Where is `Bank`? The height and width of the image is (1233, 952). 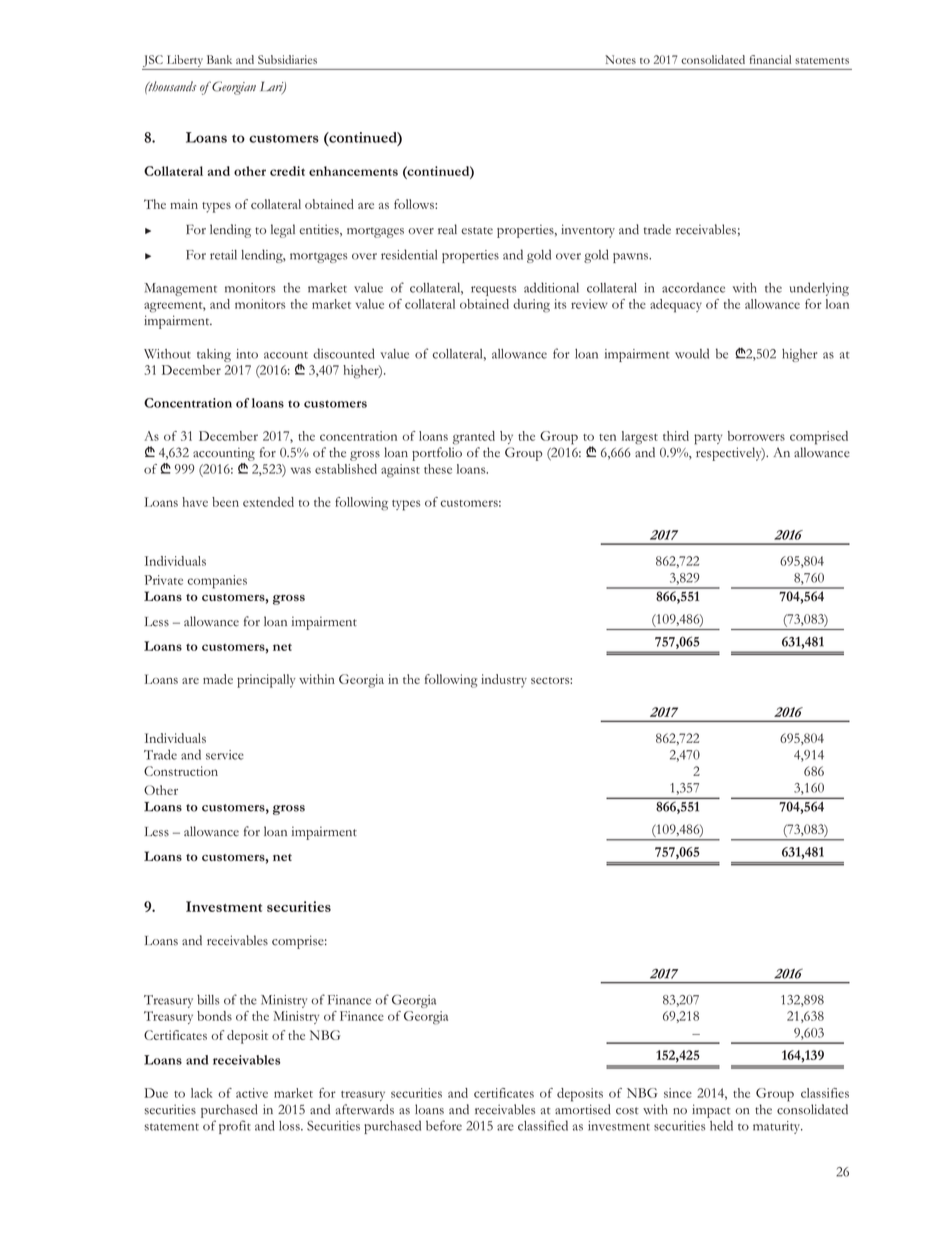 Bank is located at coordinates (219, 59).
